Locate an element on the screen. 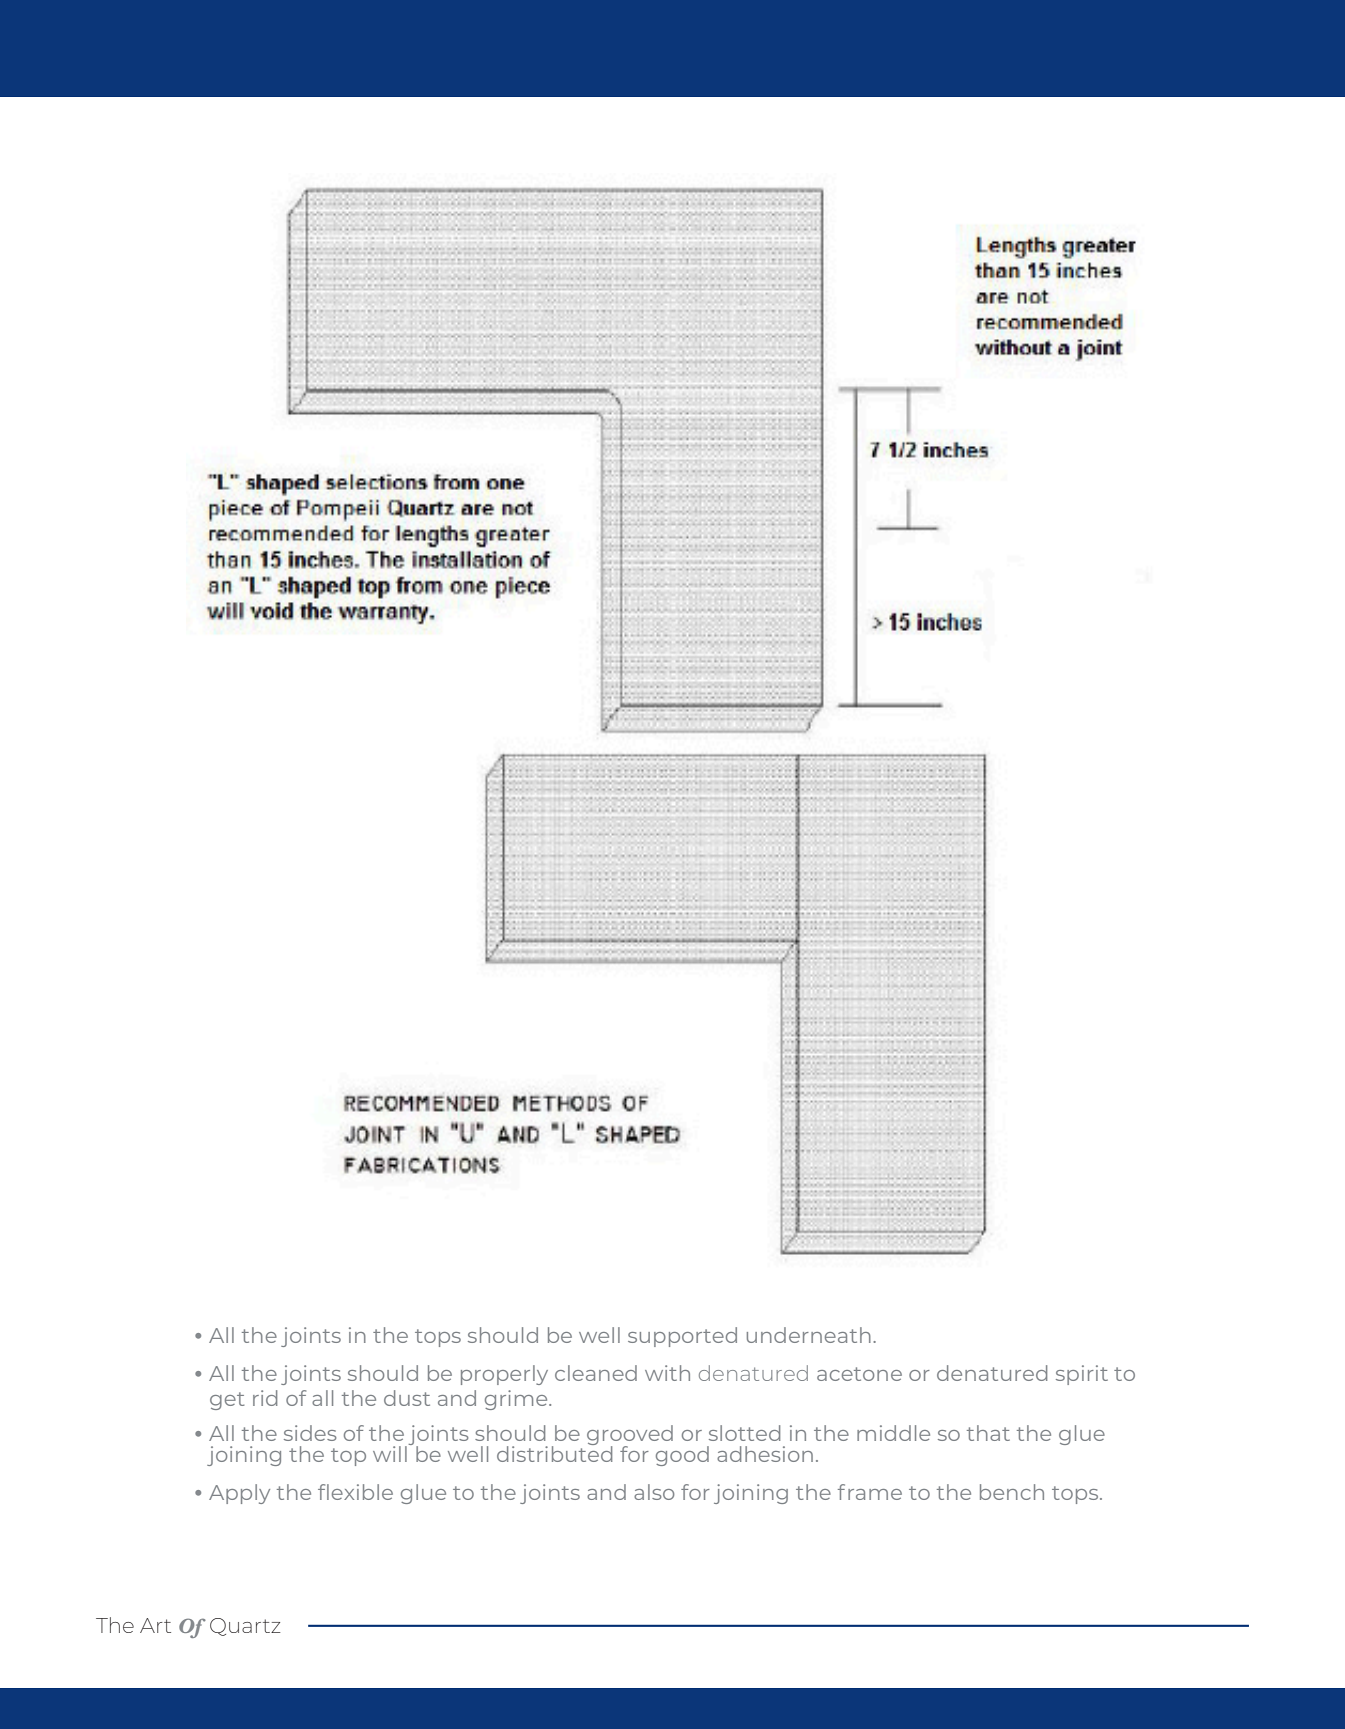 The image size is (1345, 1729). underneath is located at coordinates (809, 1335).
